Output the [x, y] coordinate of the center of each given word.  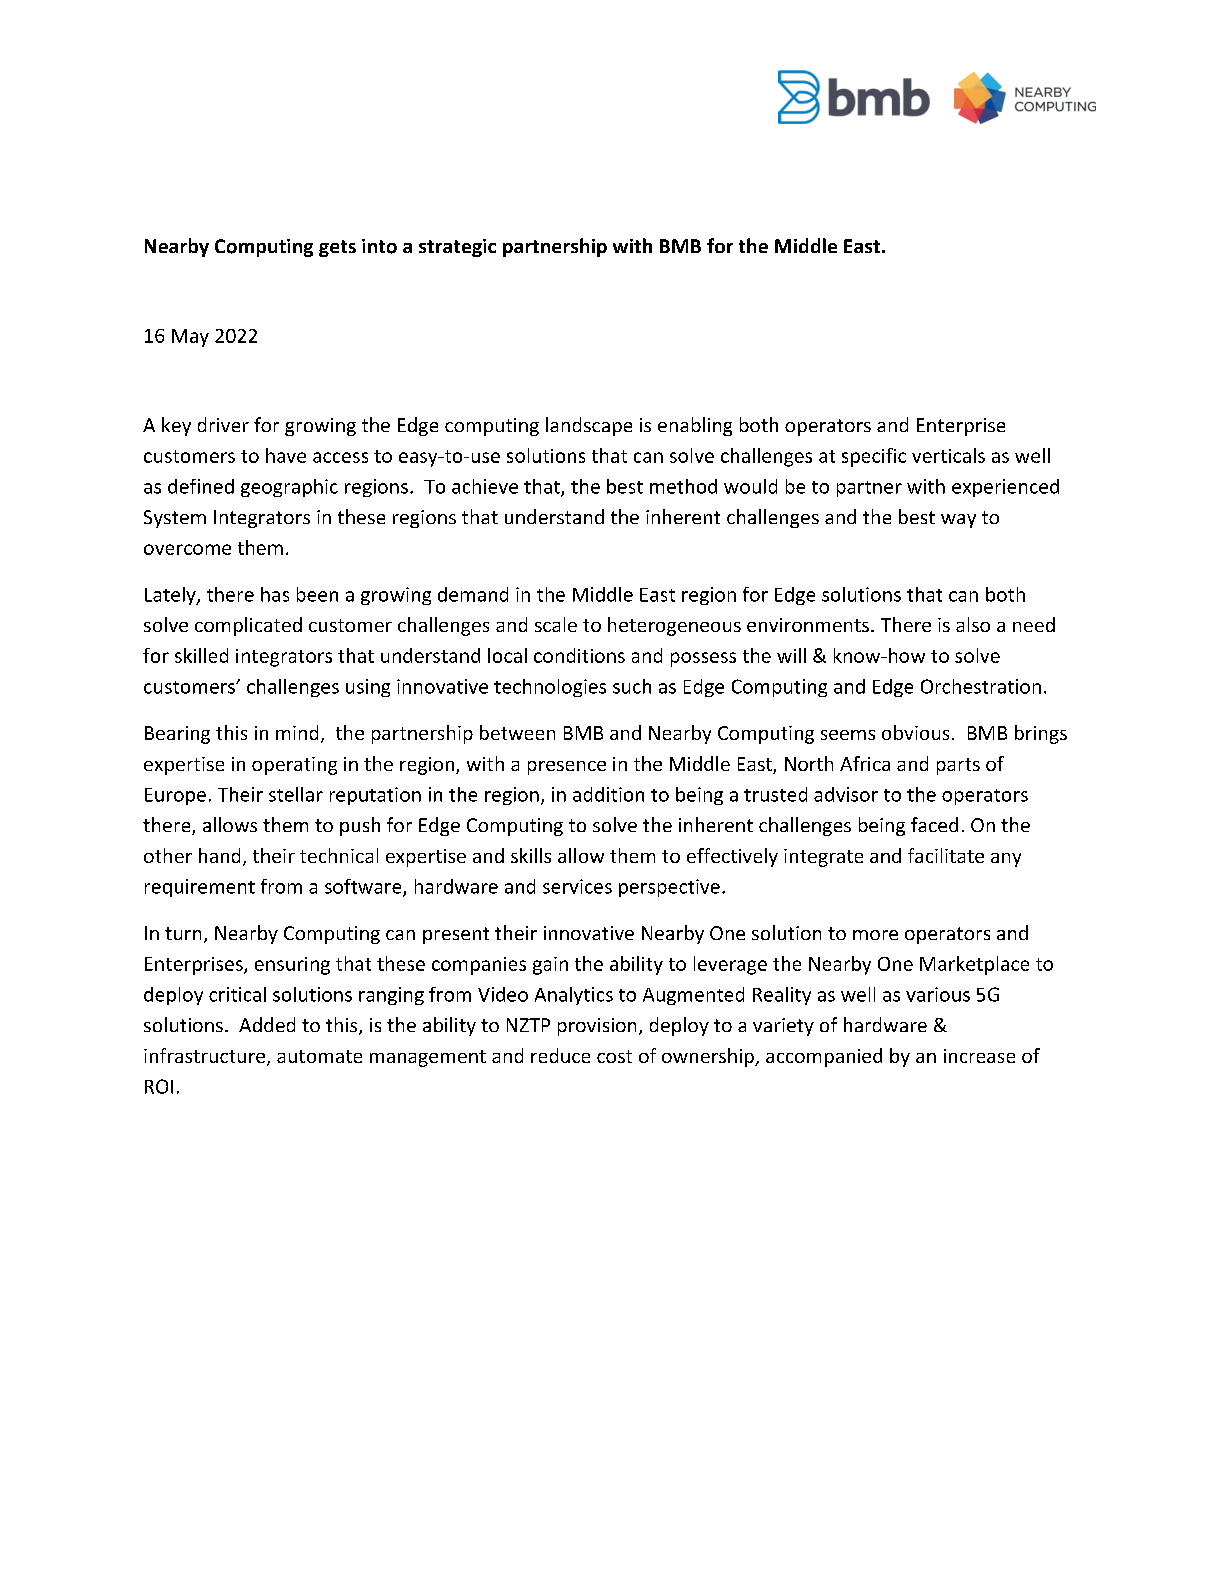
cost [614, 1056]
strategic [457, 248]
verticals [948, 455]
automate [319, 1056]
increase [979, 1056]
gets [337, 248]
